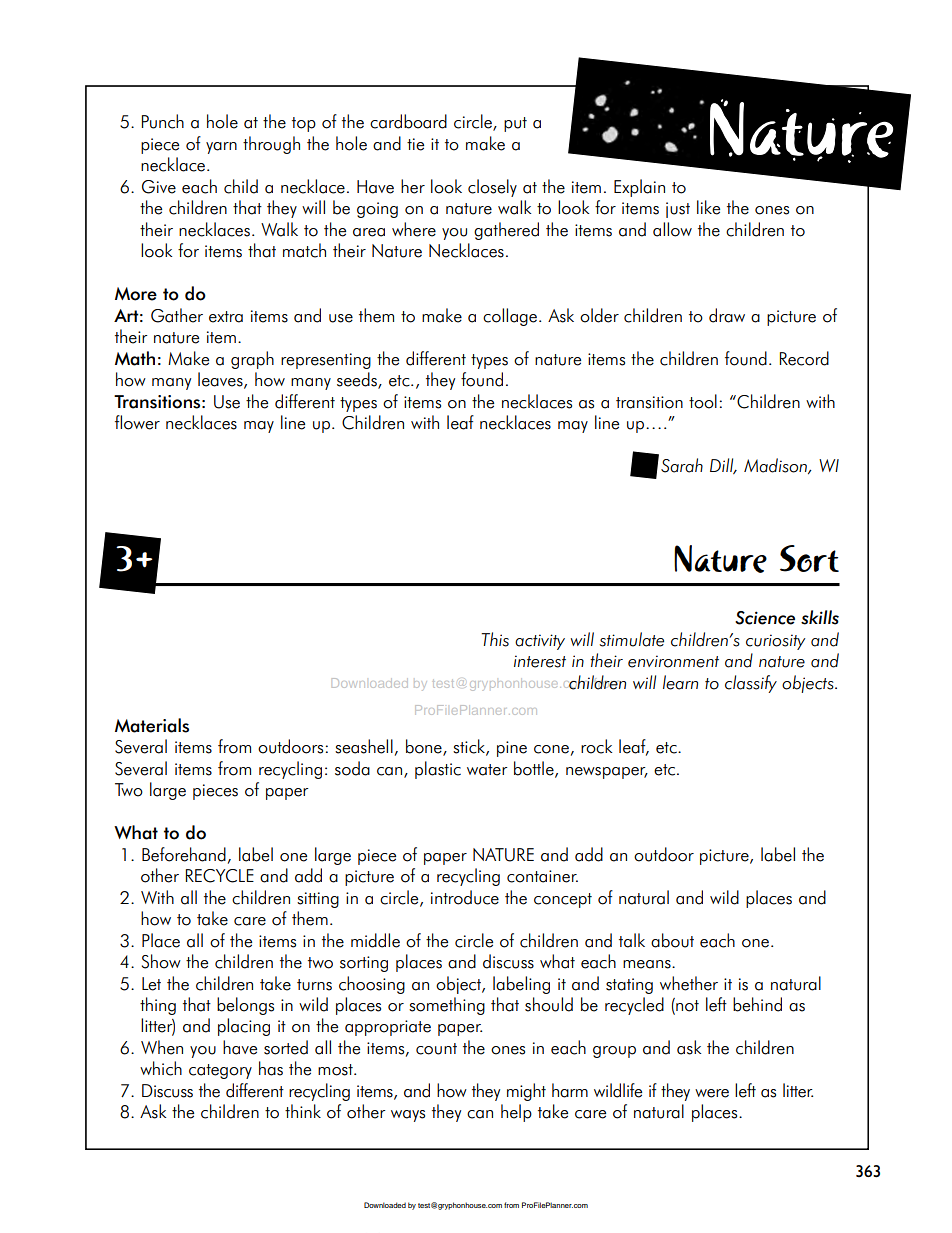  Describe the element at coordinates (708, 207) in the screenshot. I see `like` at that location.
